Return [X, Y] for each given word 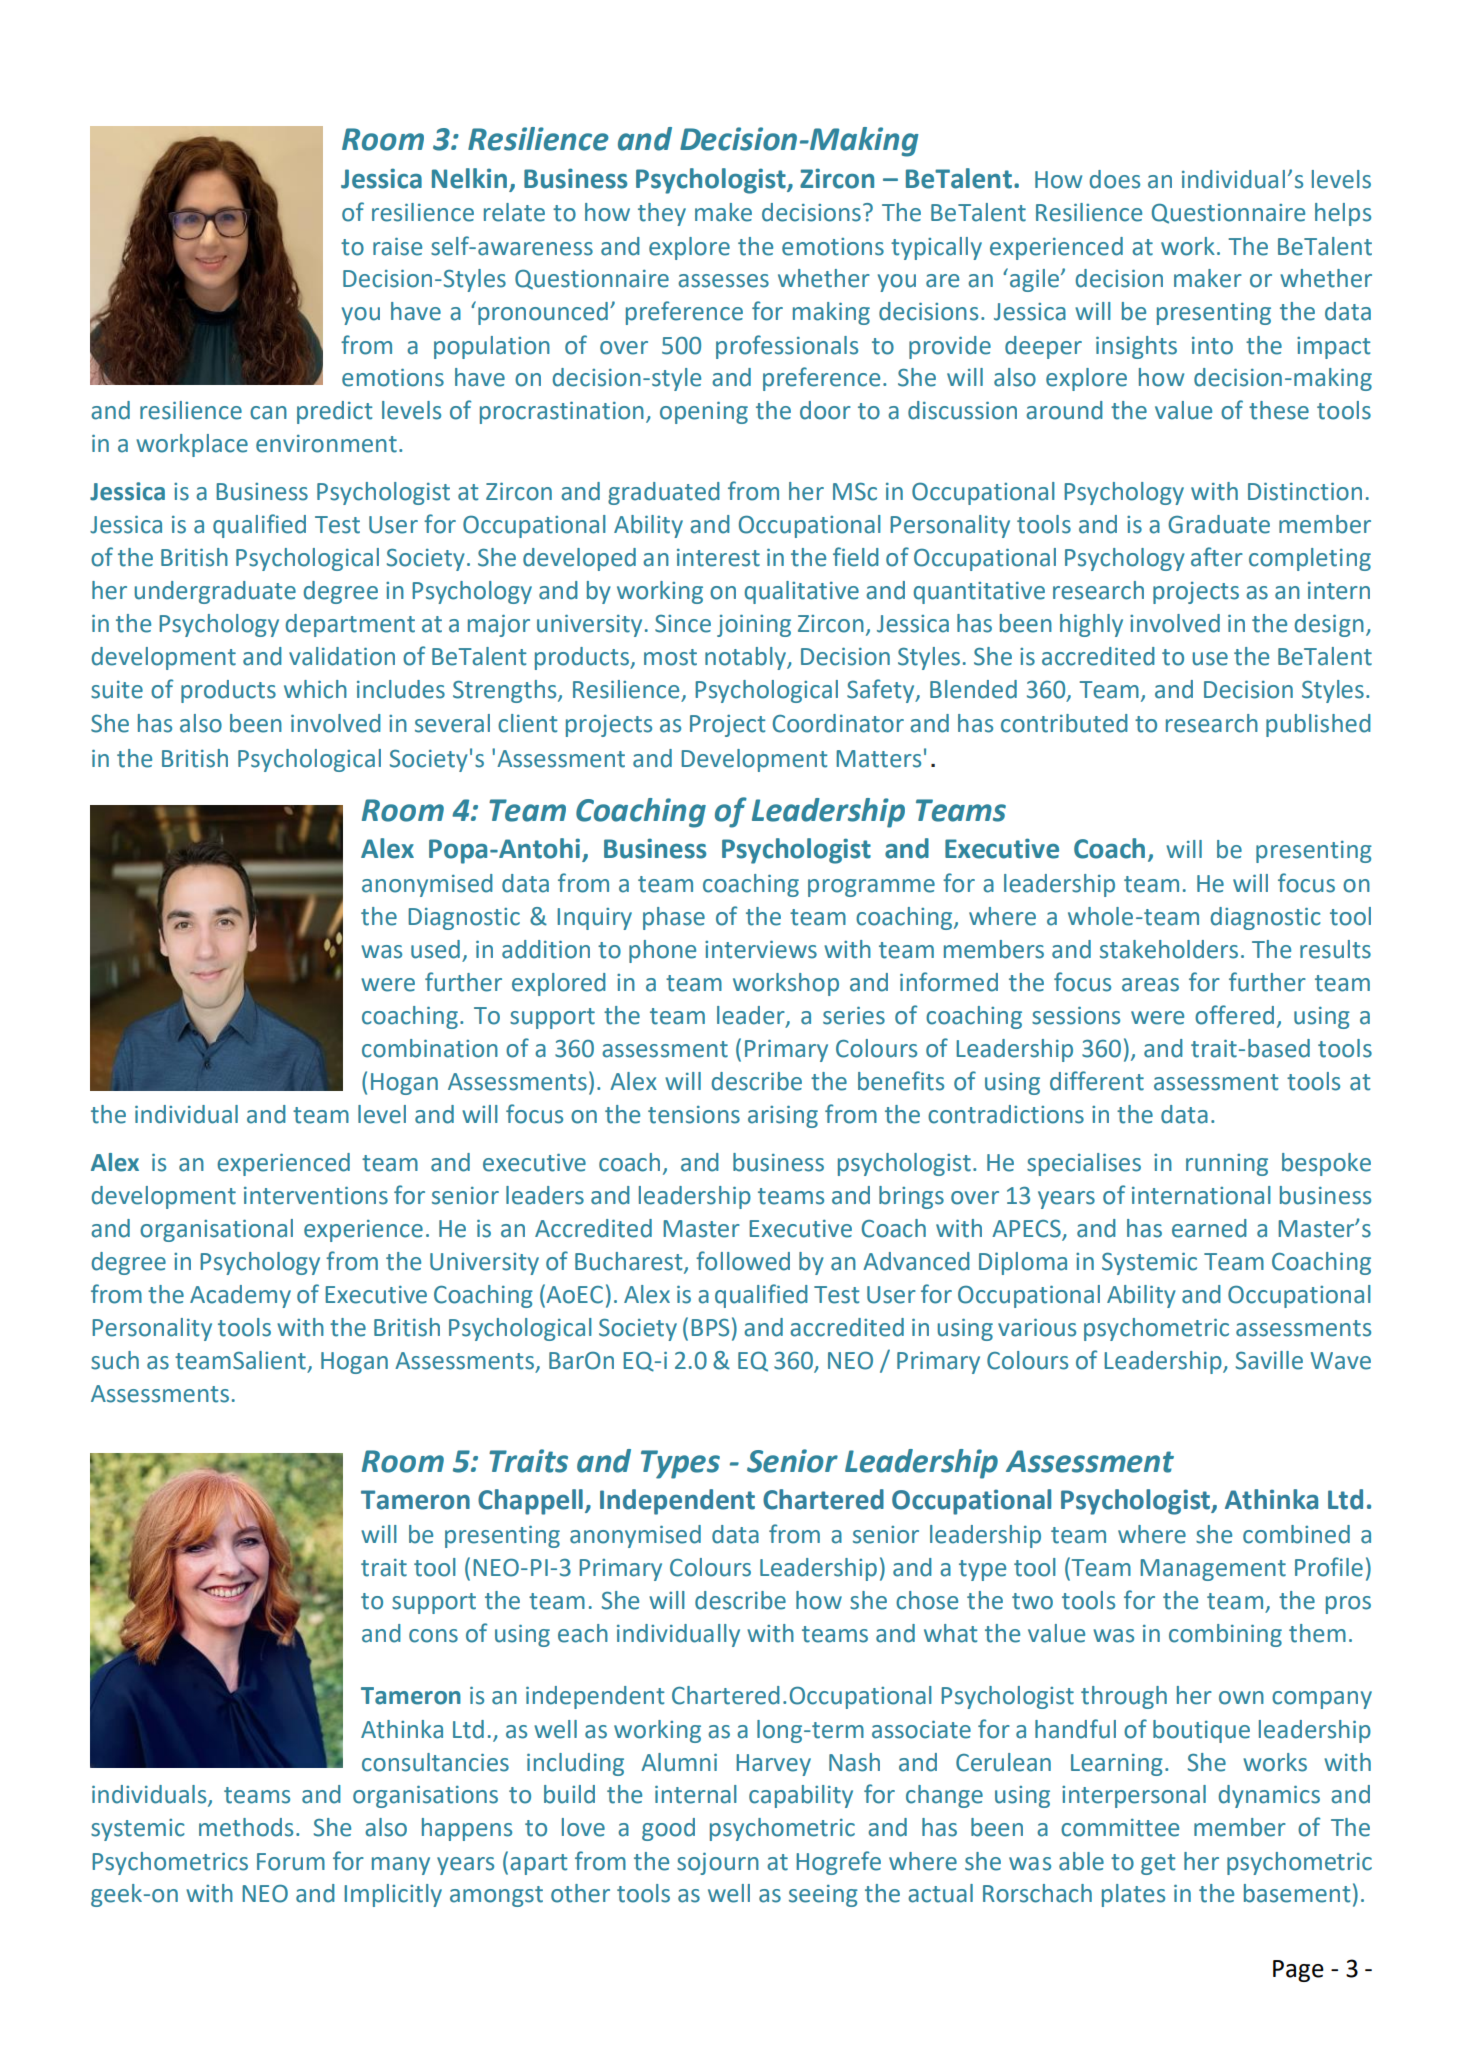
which [315, 689]
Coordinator [838, 723]
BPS [710, 1328]
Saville [1269, 1360]
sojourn [718, 1864]
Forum [291, 1862]
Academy [240, 1296]
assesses [723, 281]
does [1114, 179]
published [1318, 725]
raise [397, 247]
